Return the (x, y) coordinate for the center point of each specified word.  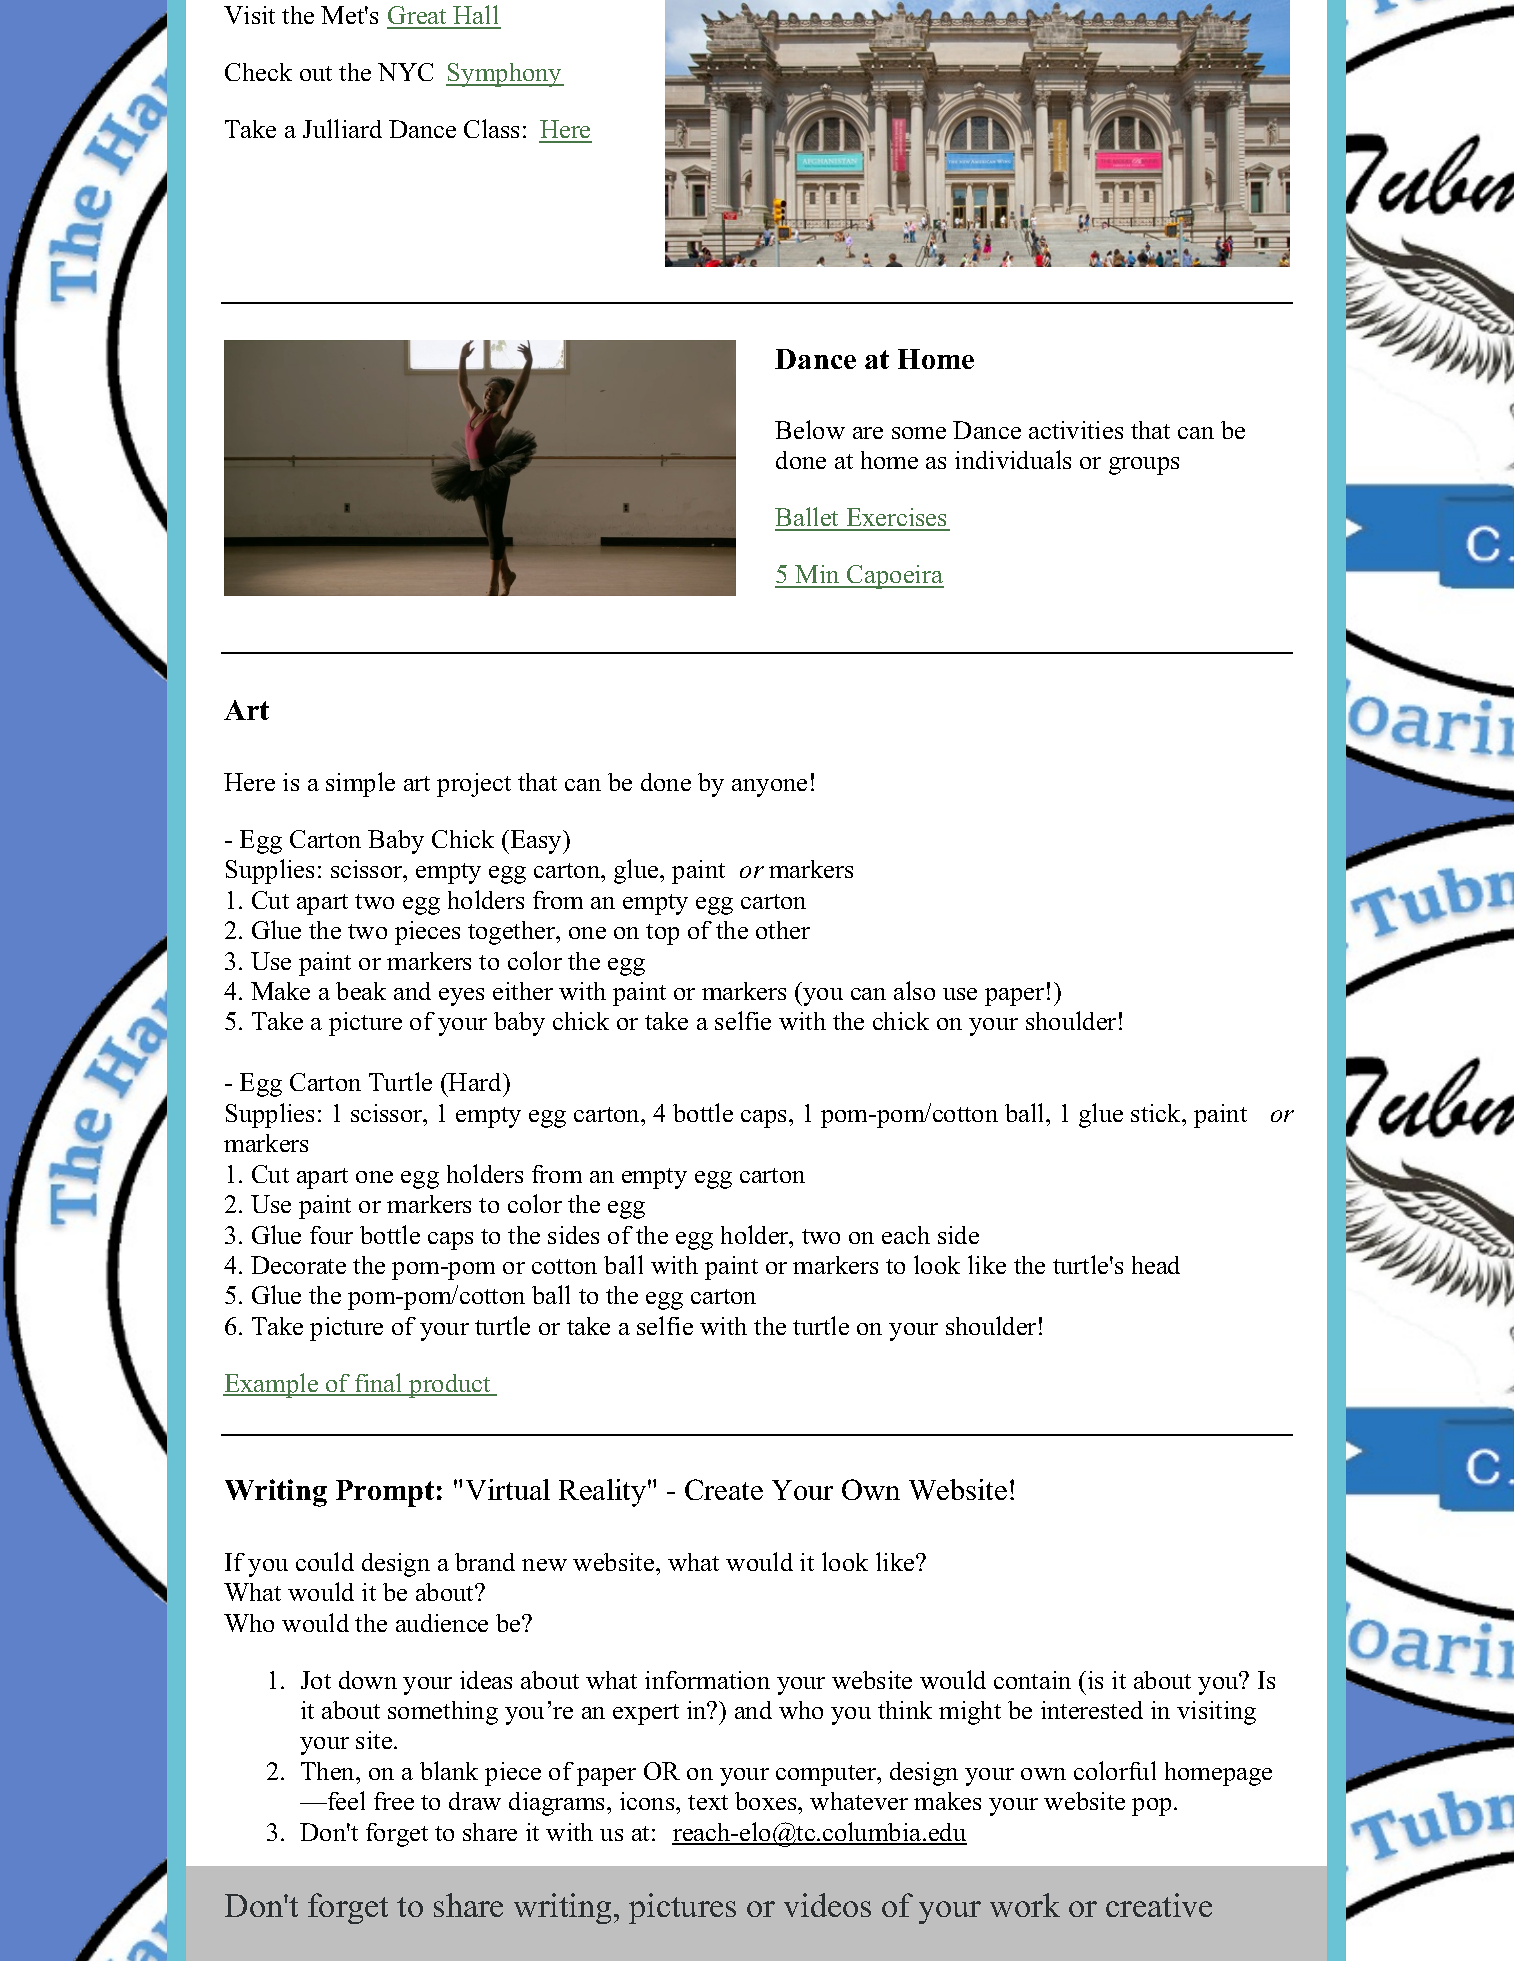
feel (345, 1800)
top (662, 934)
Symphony (505, 75)
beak (361, 991)
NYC (405, 72)
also (914, 990)
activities (1076, 430)
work (1025, 1905)
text (708, 1802)
